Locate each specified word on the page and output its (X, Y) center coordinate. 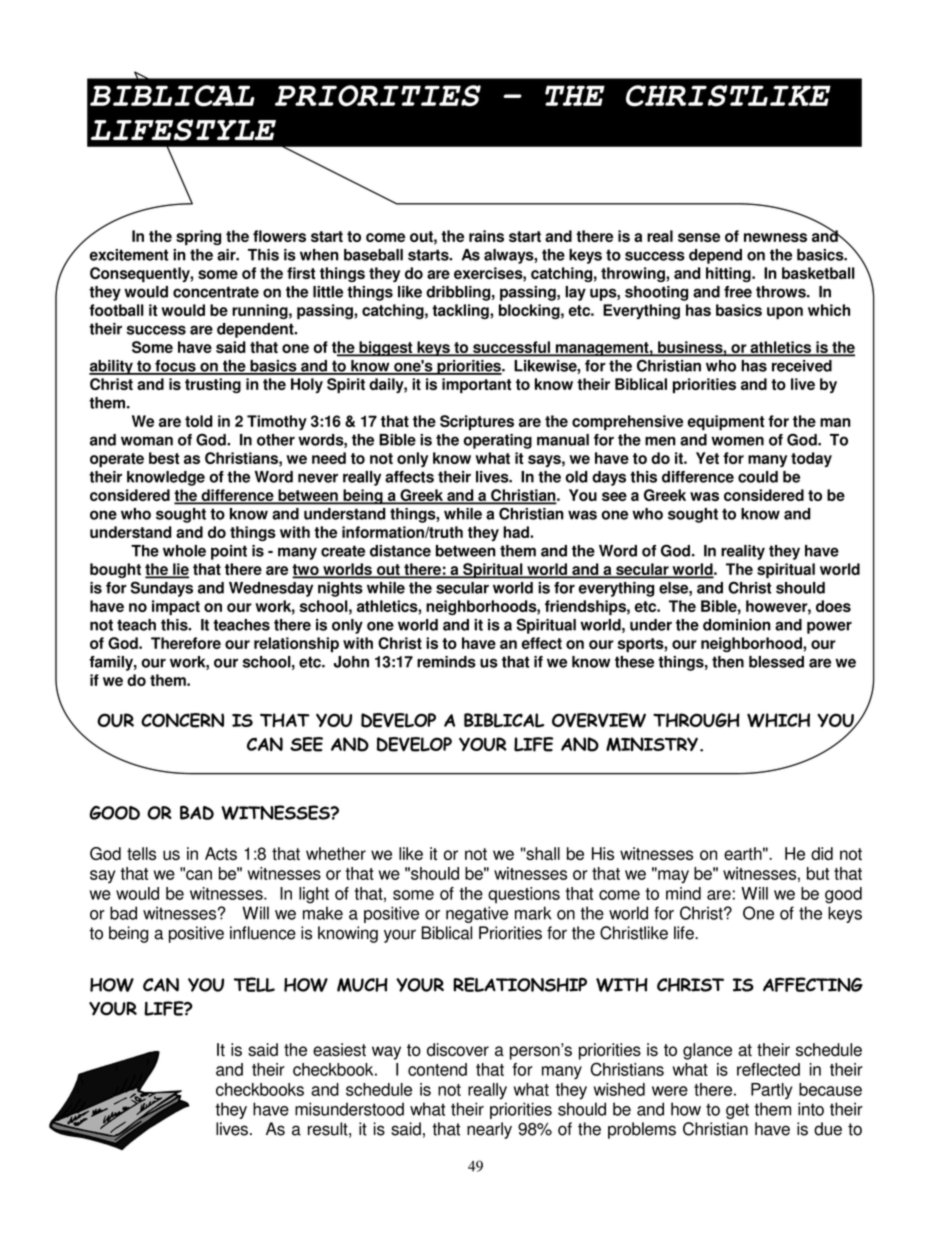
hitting (729, 274)
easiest (339, 1049)
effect (542, 643)
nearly (489, 1130)
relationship (296, 644)
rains (486, 236)
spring (198, 237)
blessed (776, 662)
